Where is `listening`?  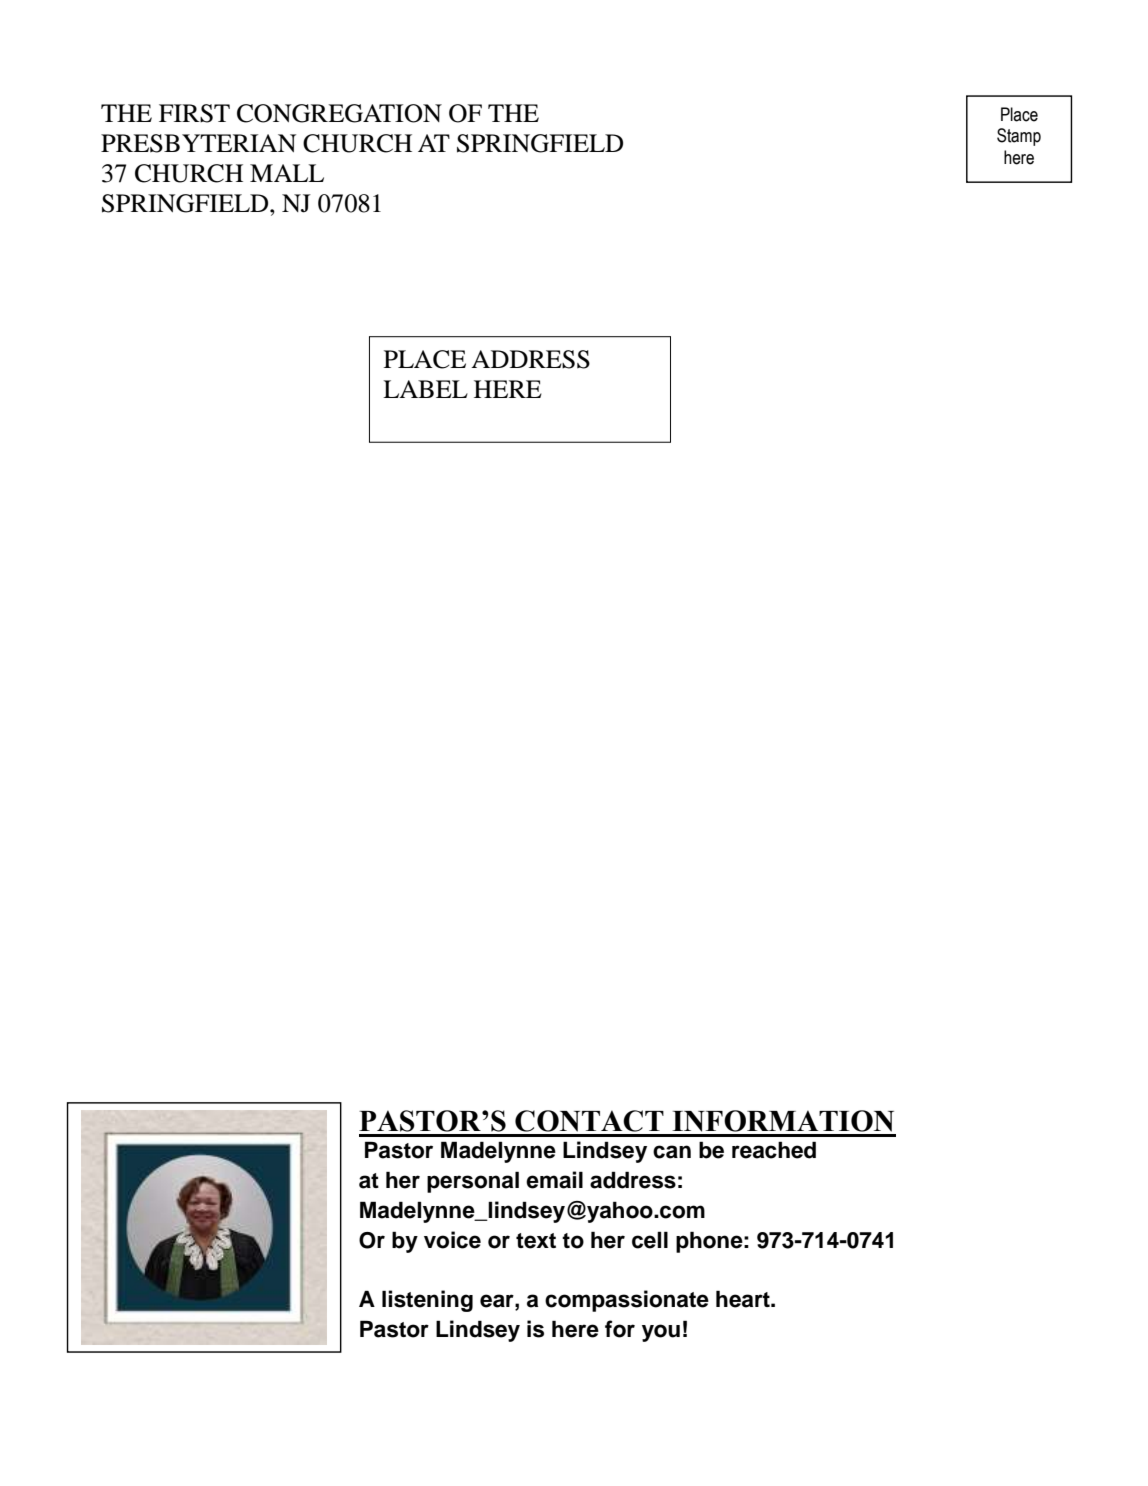
listening is located at coordinates (427, 1301).
